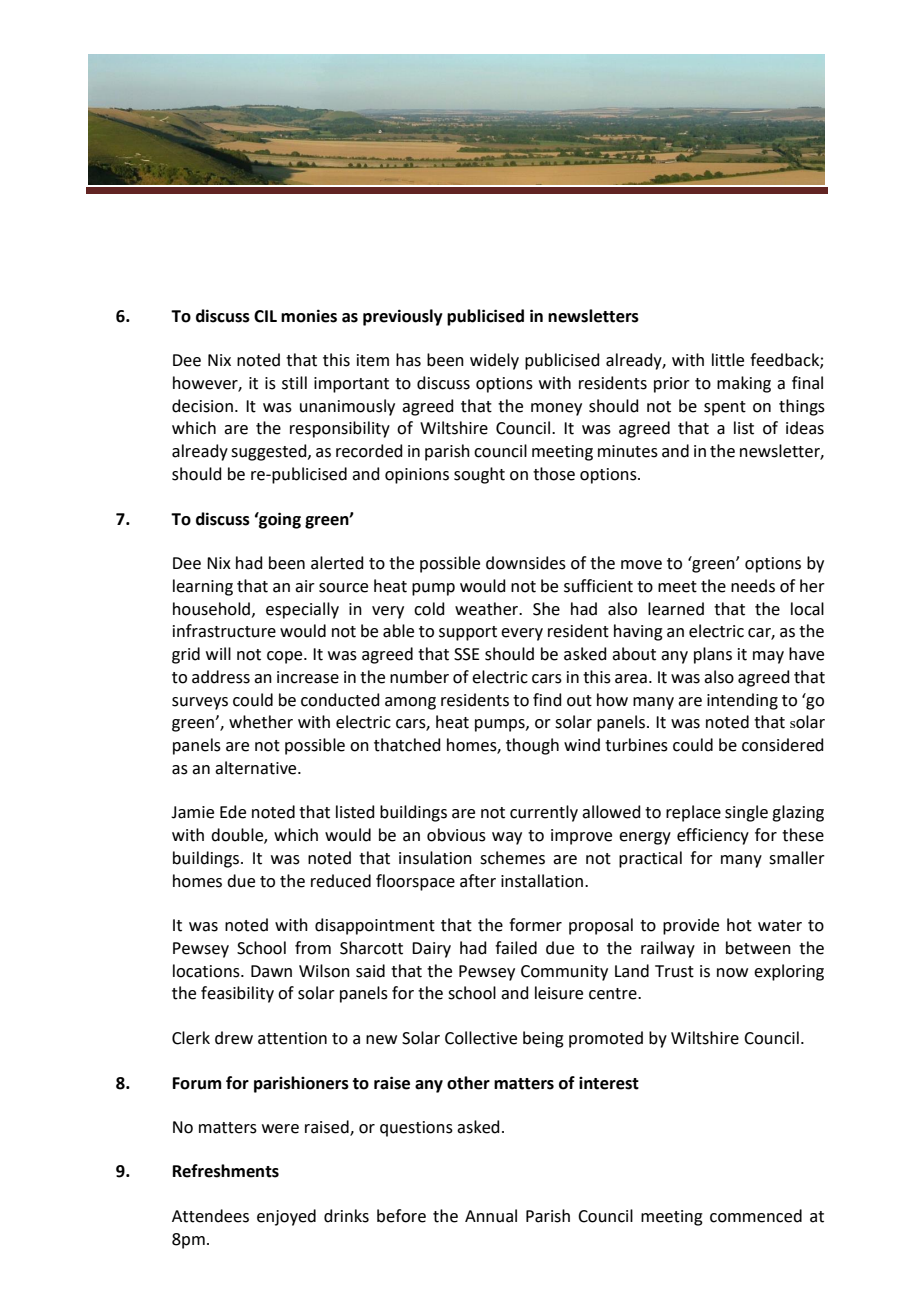 This image has width=924, height=1308. What do you see at coordinates (783, 745) in the image?
I see `considered` at bounding box center [783, 745].
